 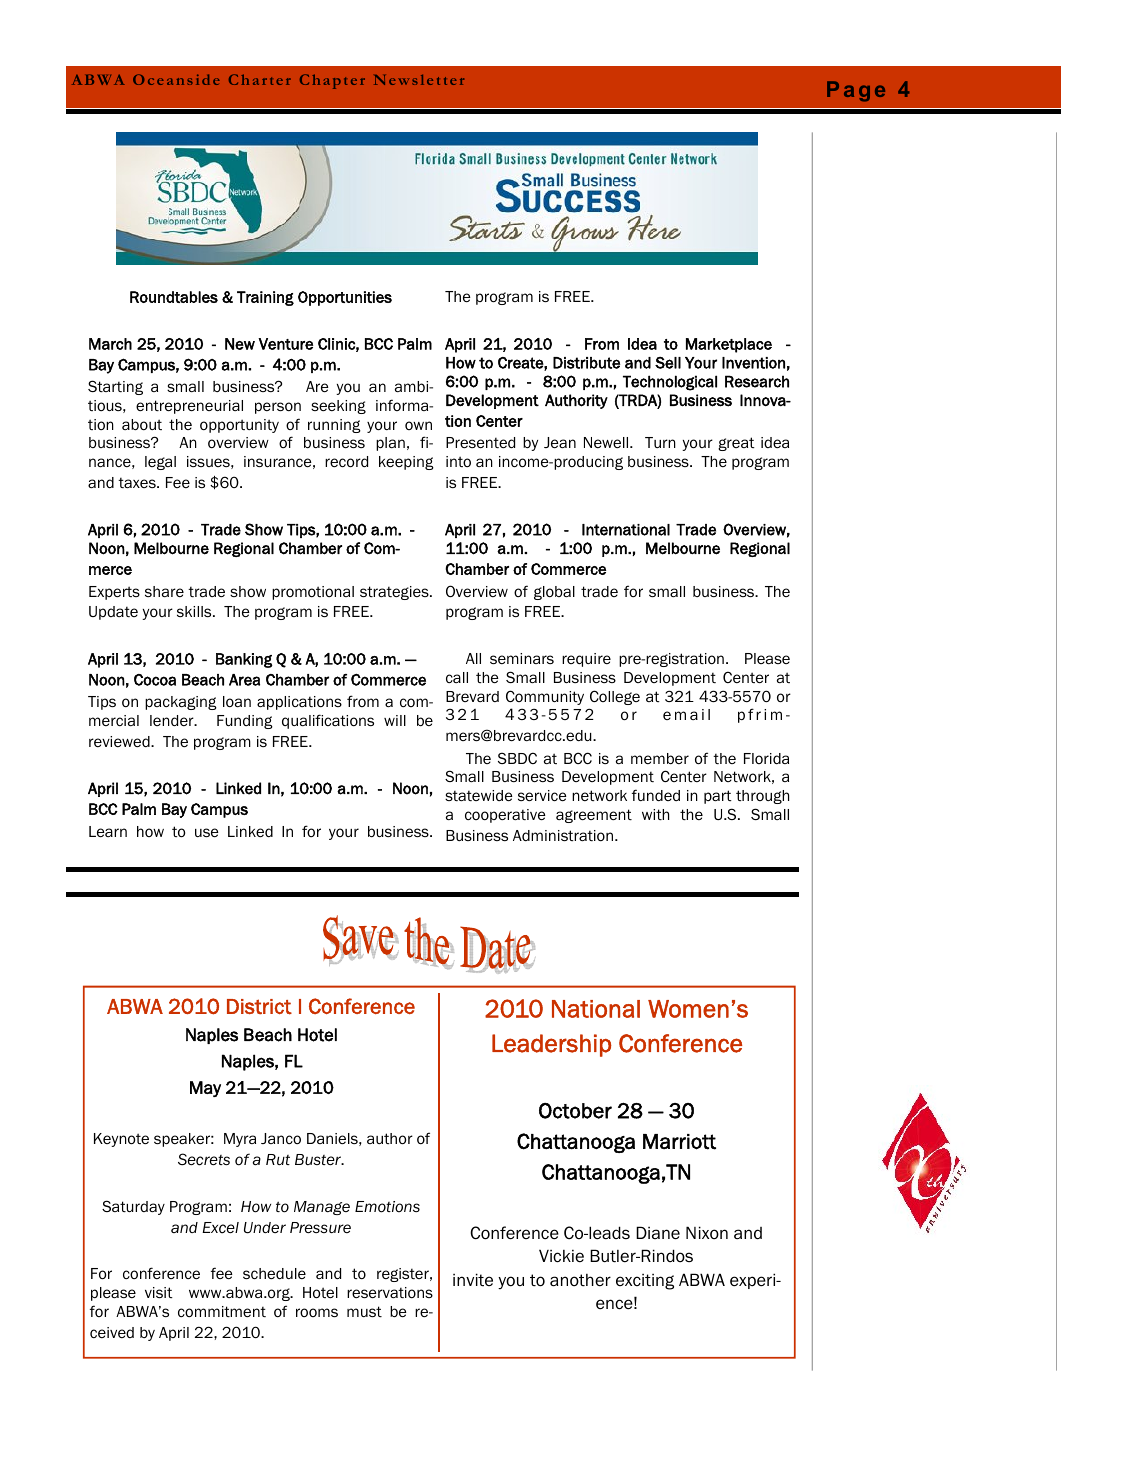 I want to click on invite, so click(x=473, y=1280).
